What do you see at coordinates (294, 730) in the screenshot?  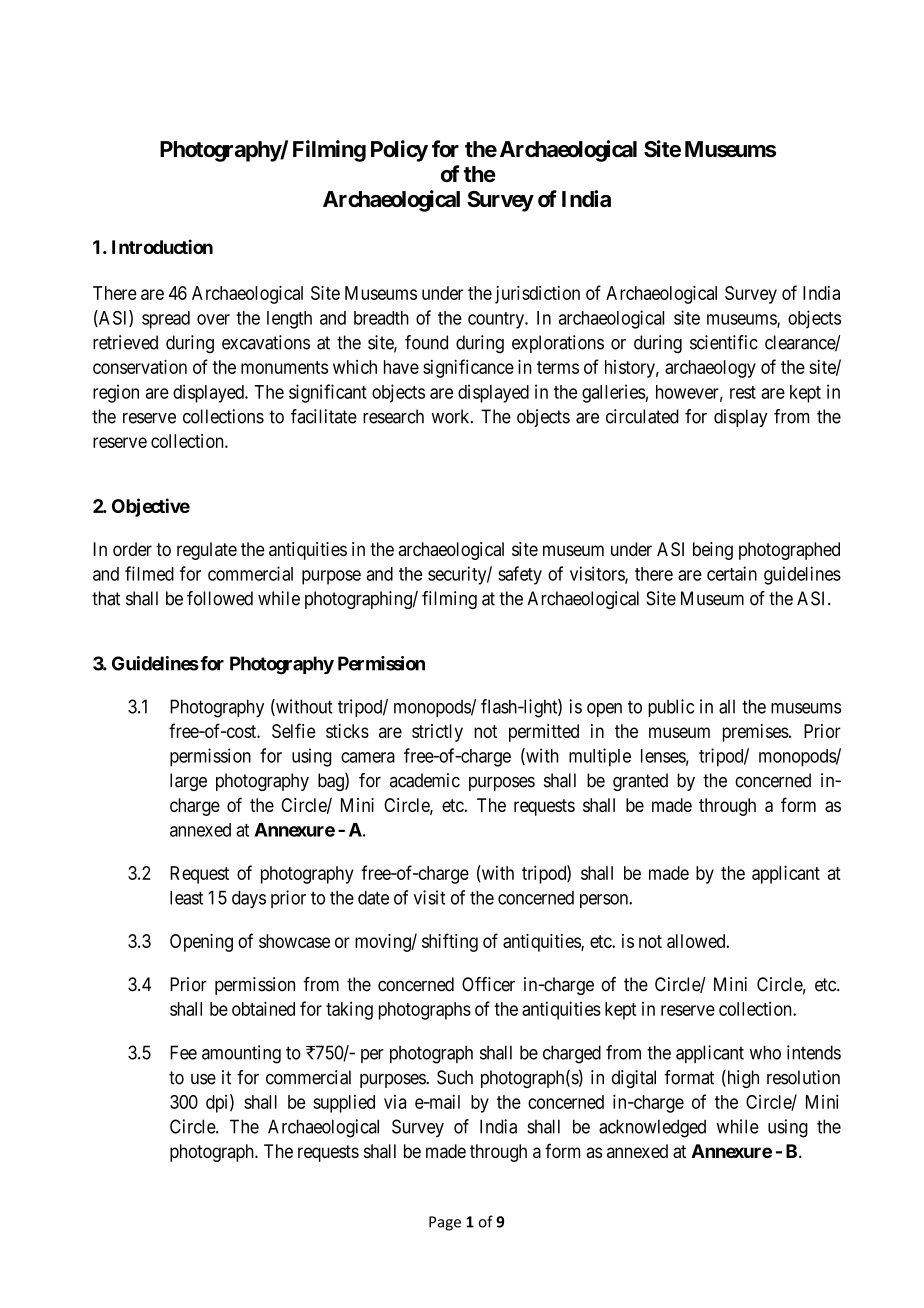 I see `Selfie` at bounding box center [294, 730].
